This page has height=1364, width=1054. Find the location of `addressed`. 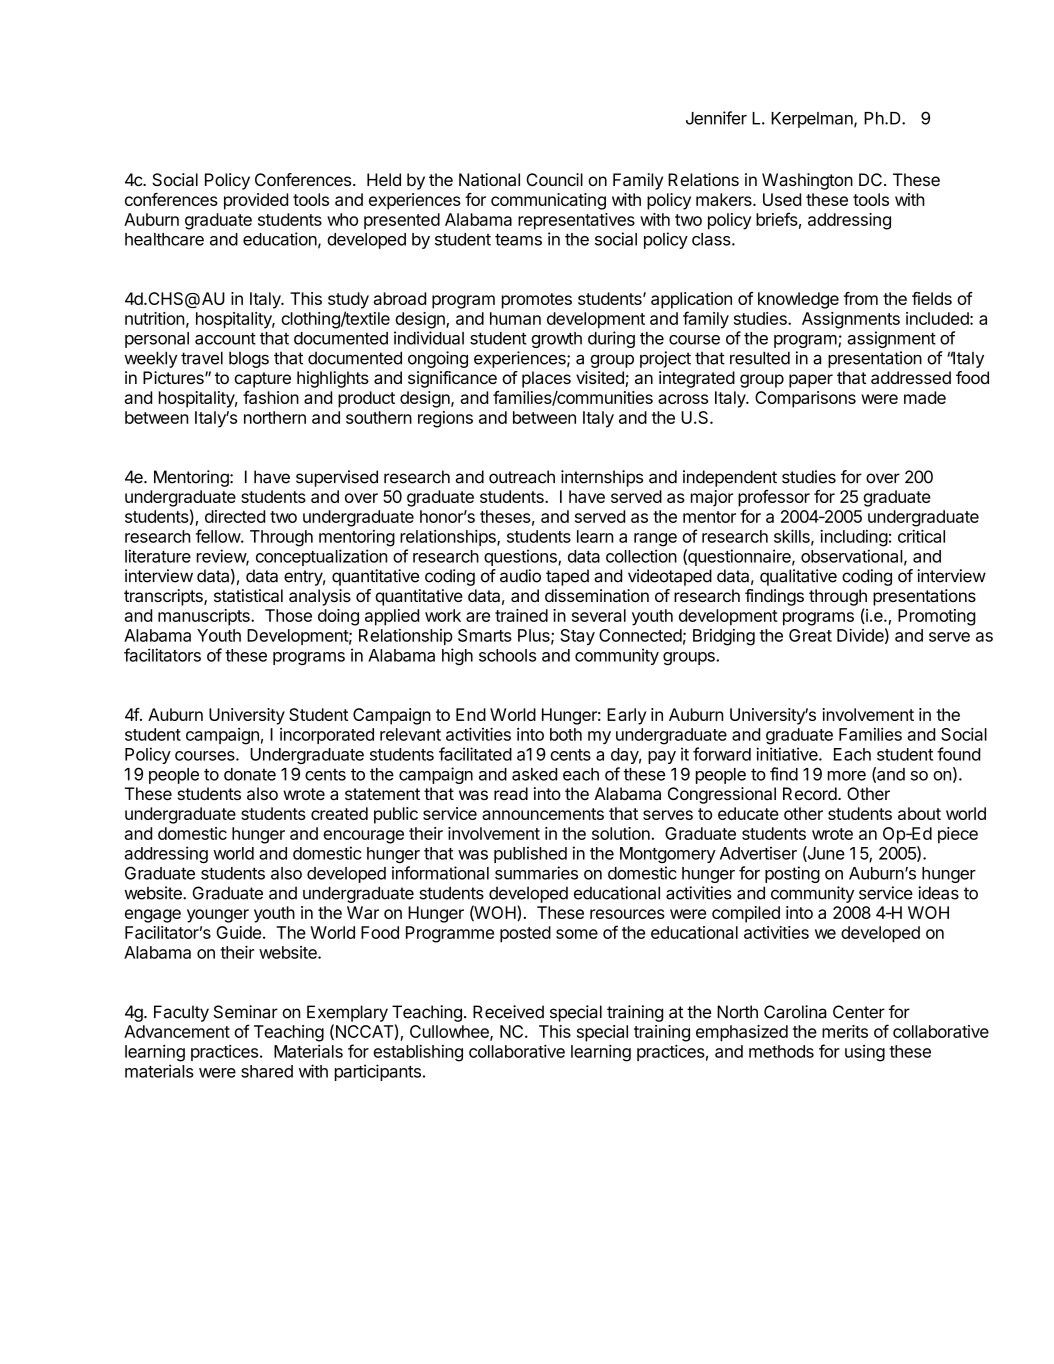

addressed is located at coordinates (911, 377).
